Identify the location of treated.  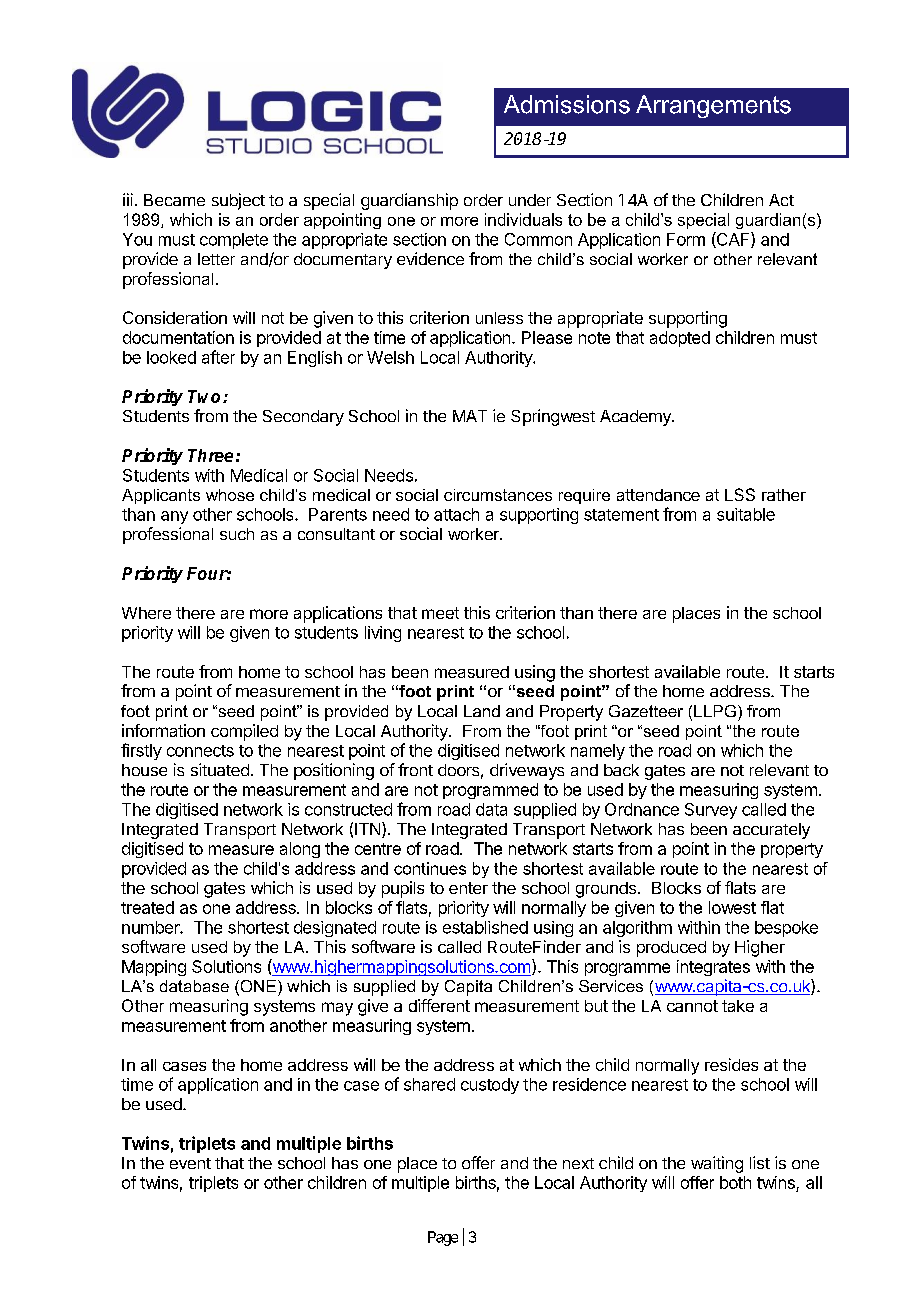
(147, 907).
